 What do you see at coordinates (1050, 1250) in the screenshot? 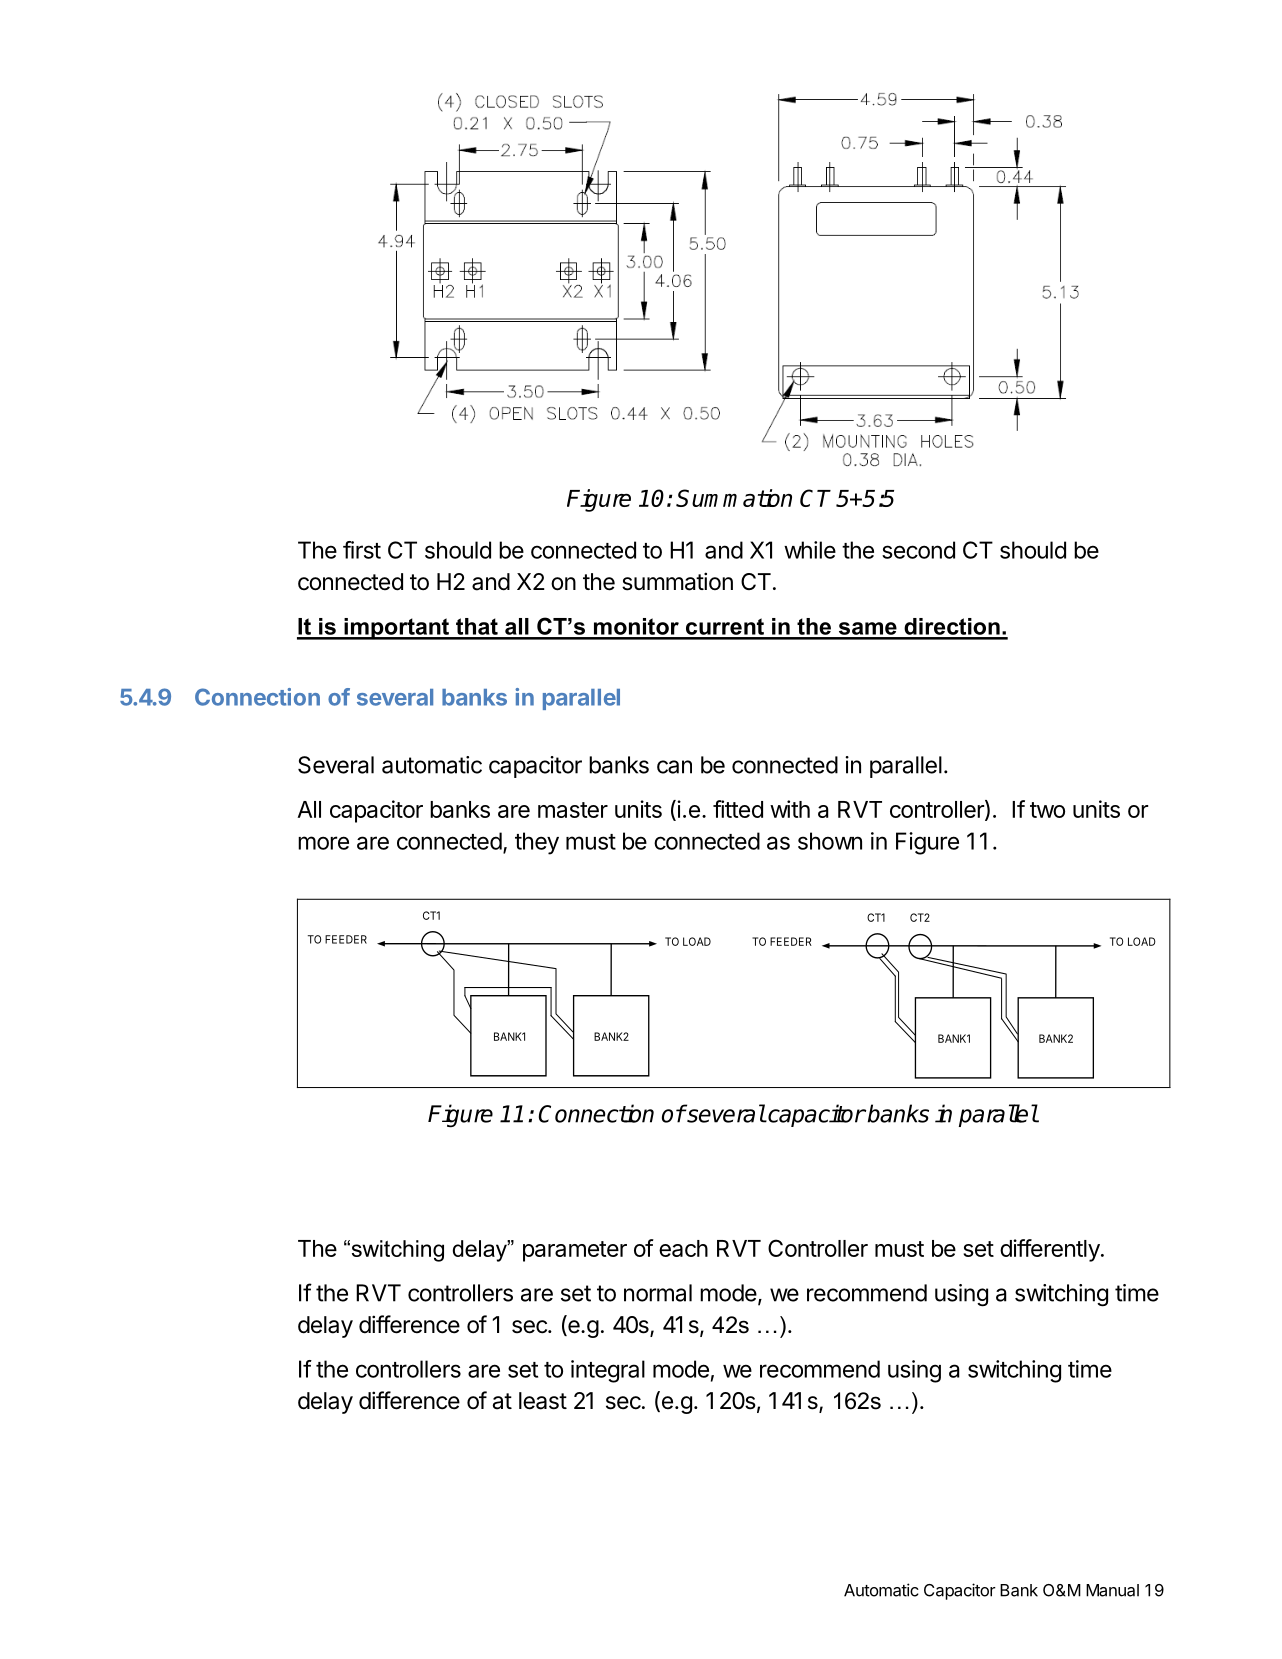
I see `differently` at bounding box center [1050, 1250].
